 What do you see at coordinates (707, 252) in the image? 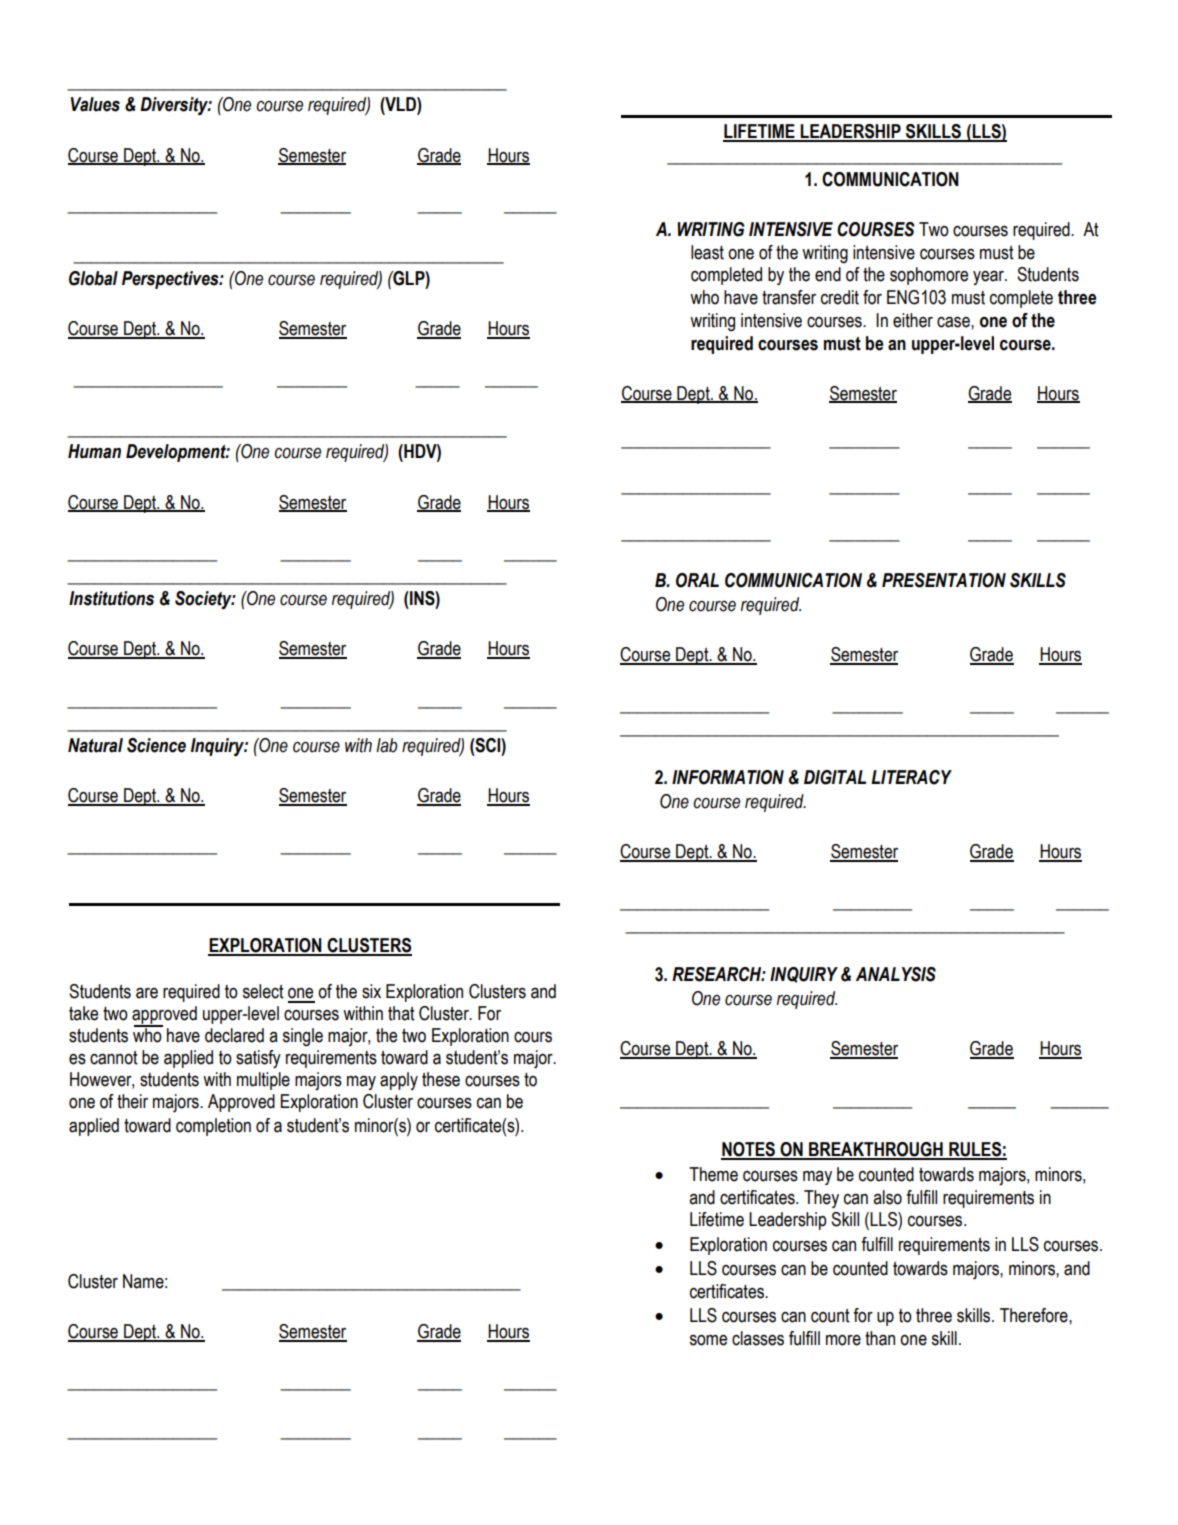
I see `least` at bounding box center [707, 252].
